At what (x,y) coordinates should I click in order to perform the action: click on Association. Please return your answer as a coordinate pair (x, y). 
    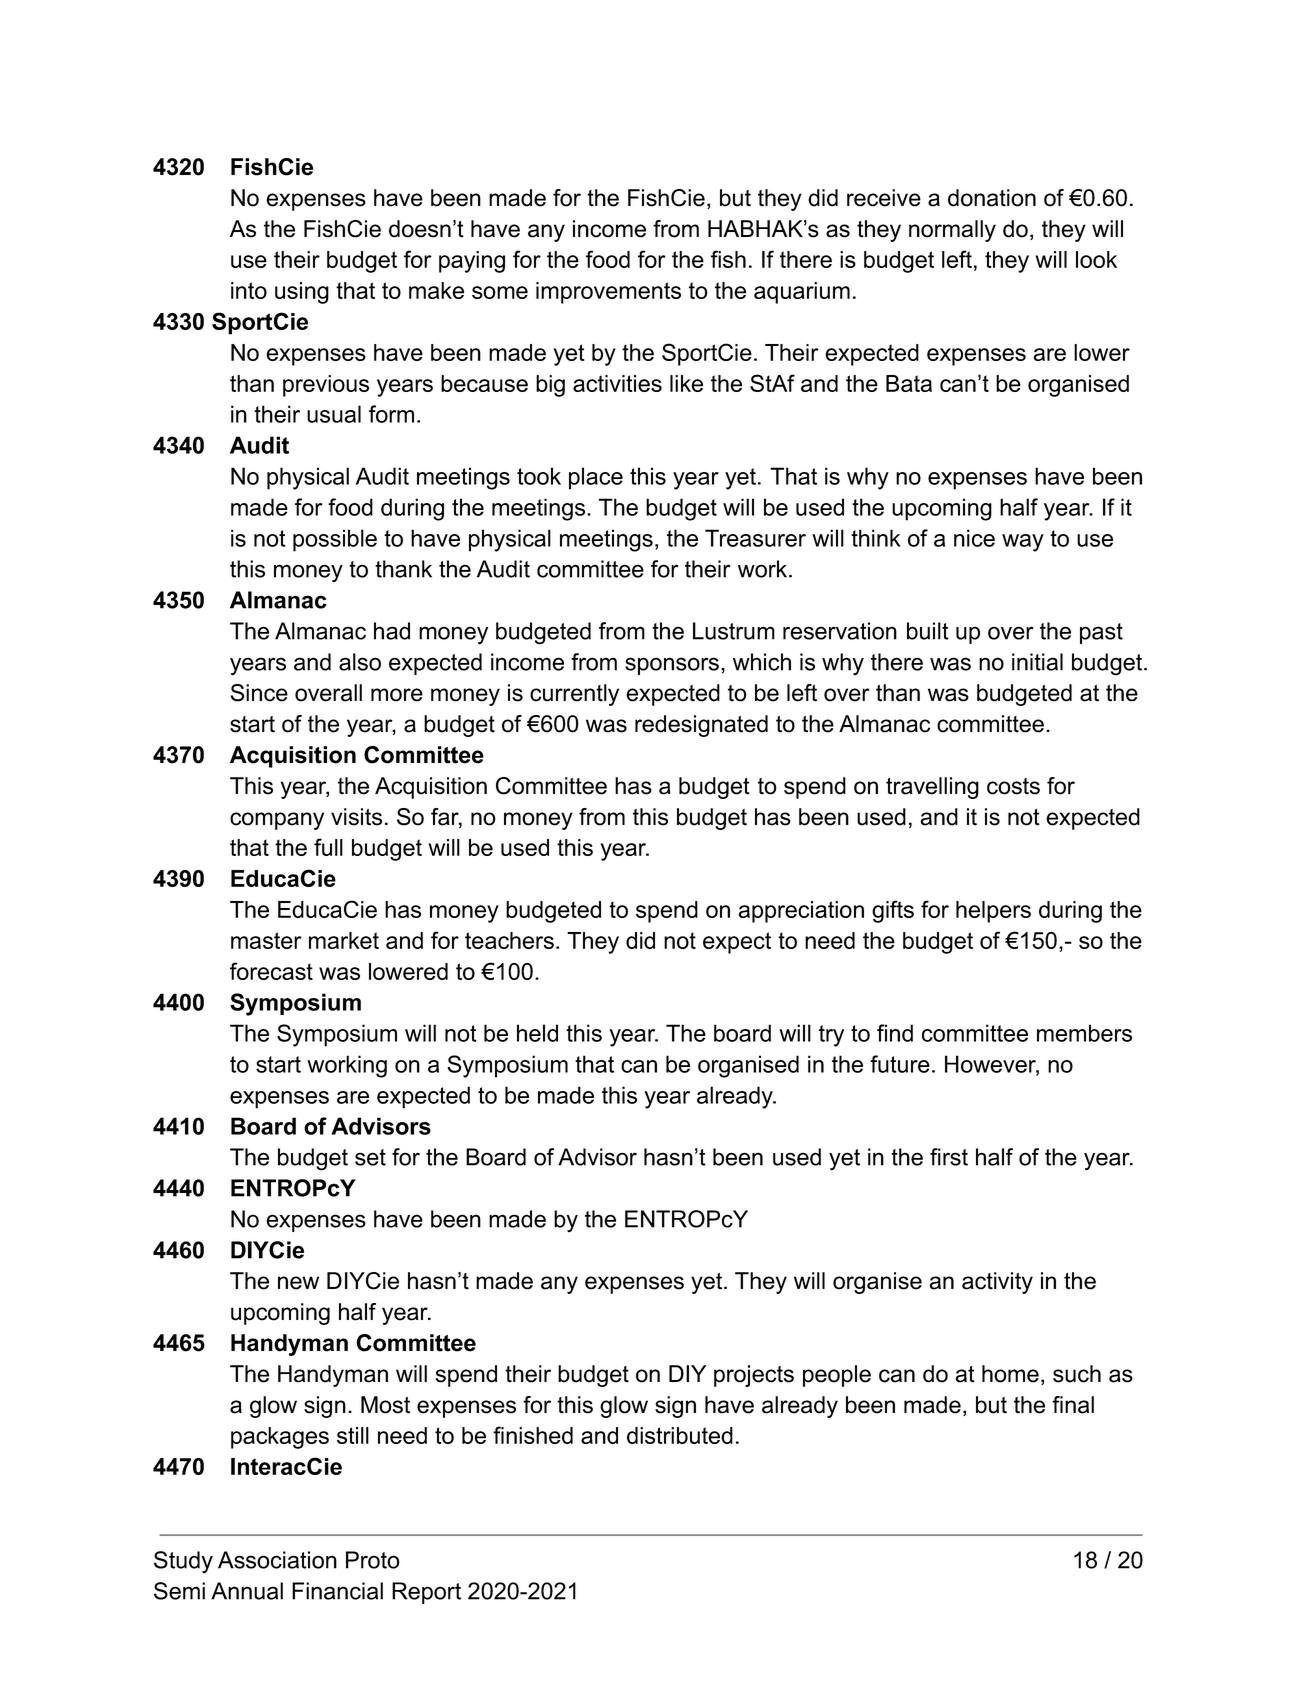
    Looking at the image, I should click on (277, 1560).
